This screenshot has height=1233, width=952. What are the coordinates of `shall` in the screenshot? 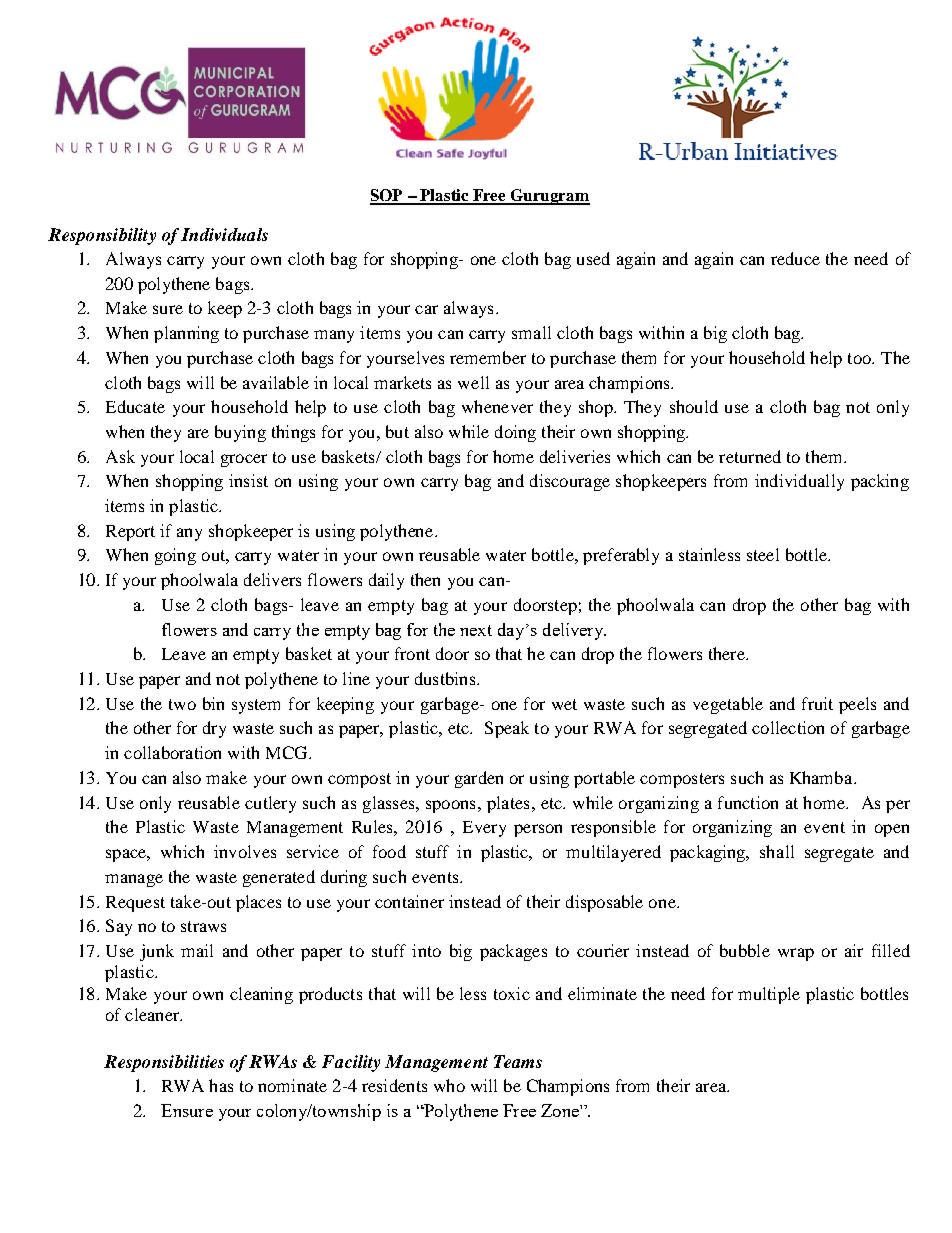 It's located at (777, 851).
